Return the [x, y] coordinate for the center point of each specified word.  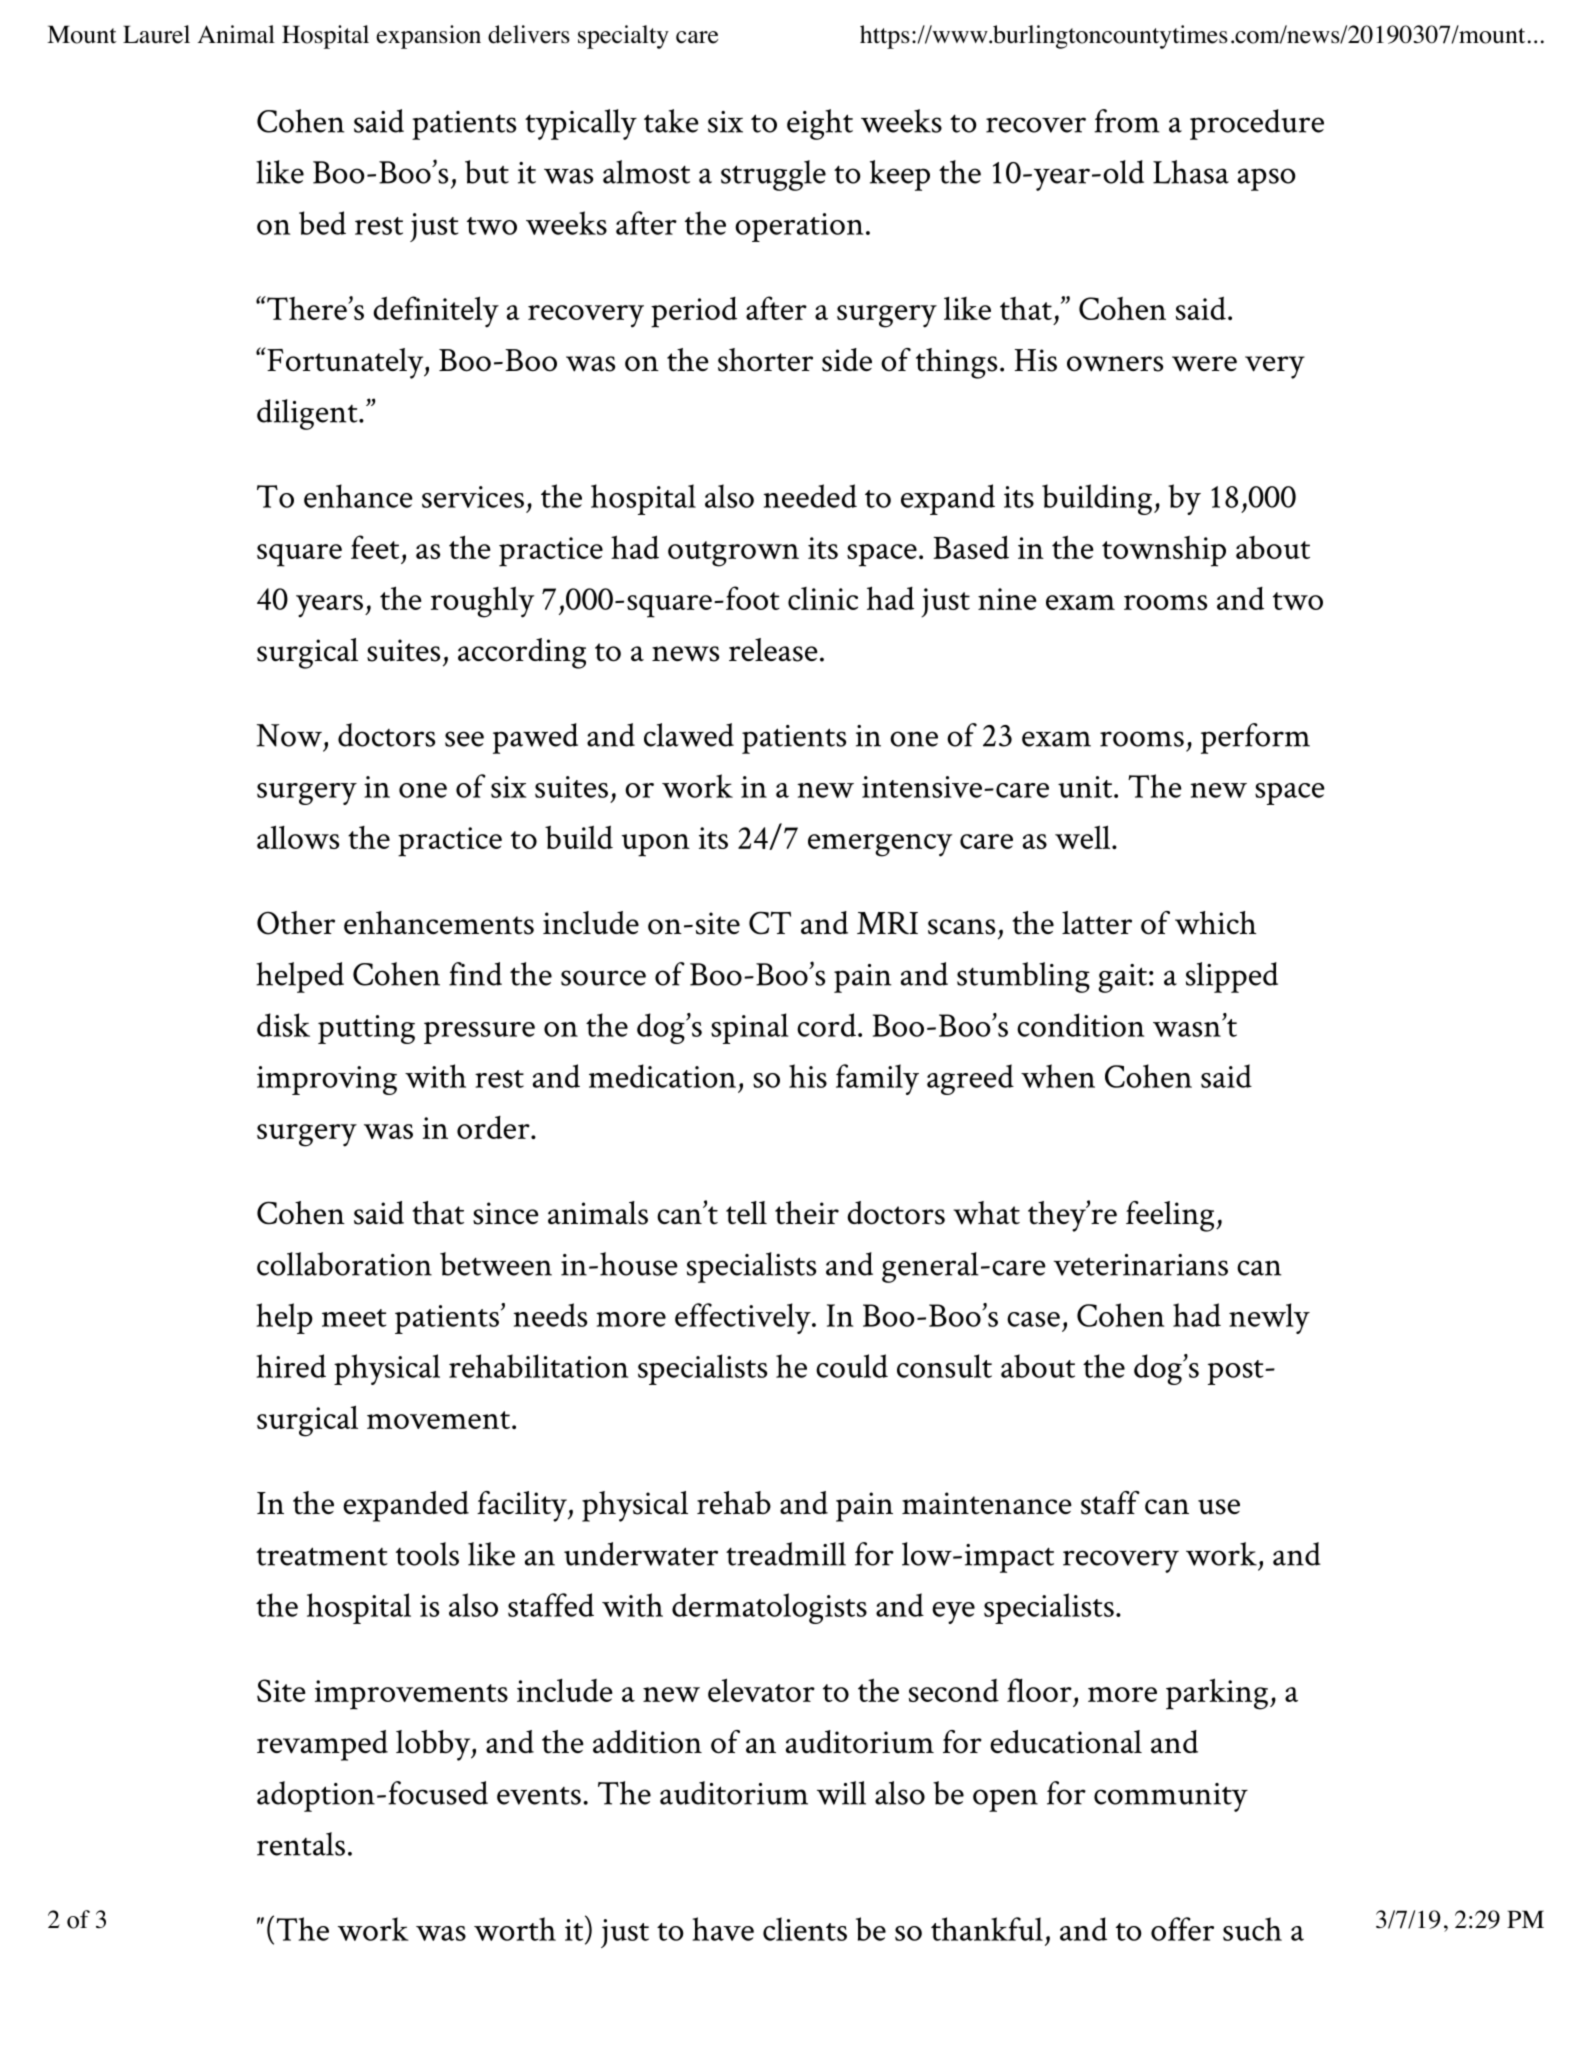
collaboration [344, 1264]
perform [1255, 738]
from [1127, 121]
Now [289, 735]
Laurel [156, 34]
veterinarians [1140, 1265]
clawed [689, 735]
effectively [744, 1318]
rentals [301, 1844]
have [723, 1929]
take [671, 121]
